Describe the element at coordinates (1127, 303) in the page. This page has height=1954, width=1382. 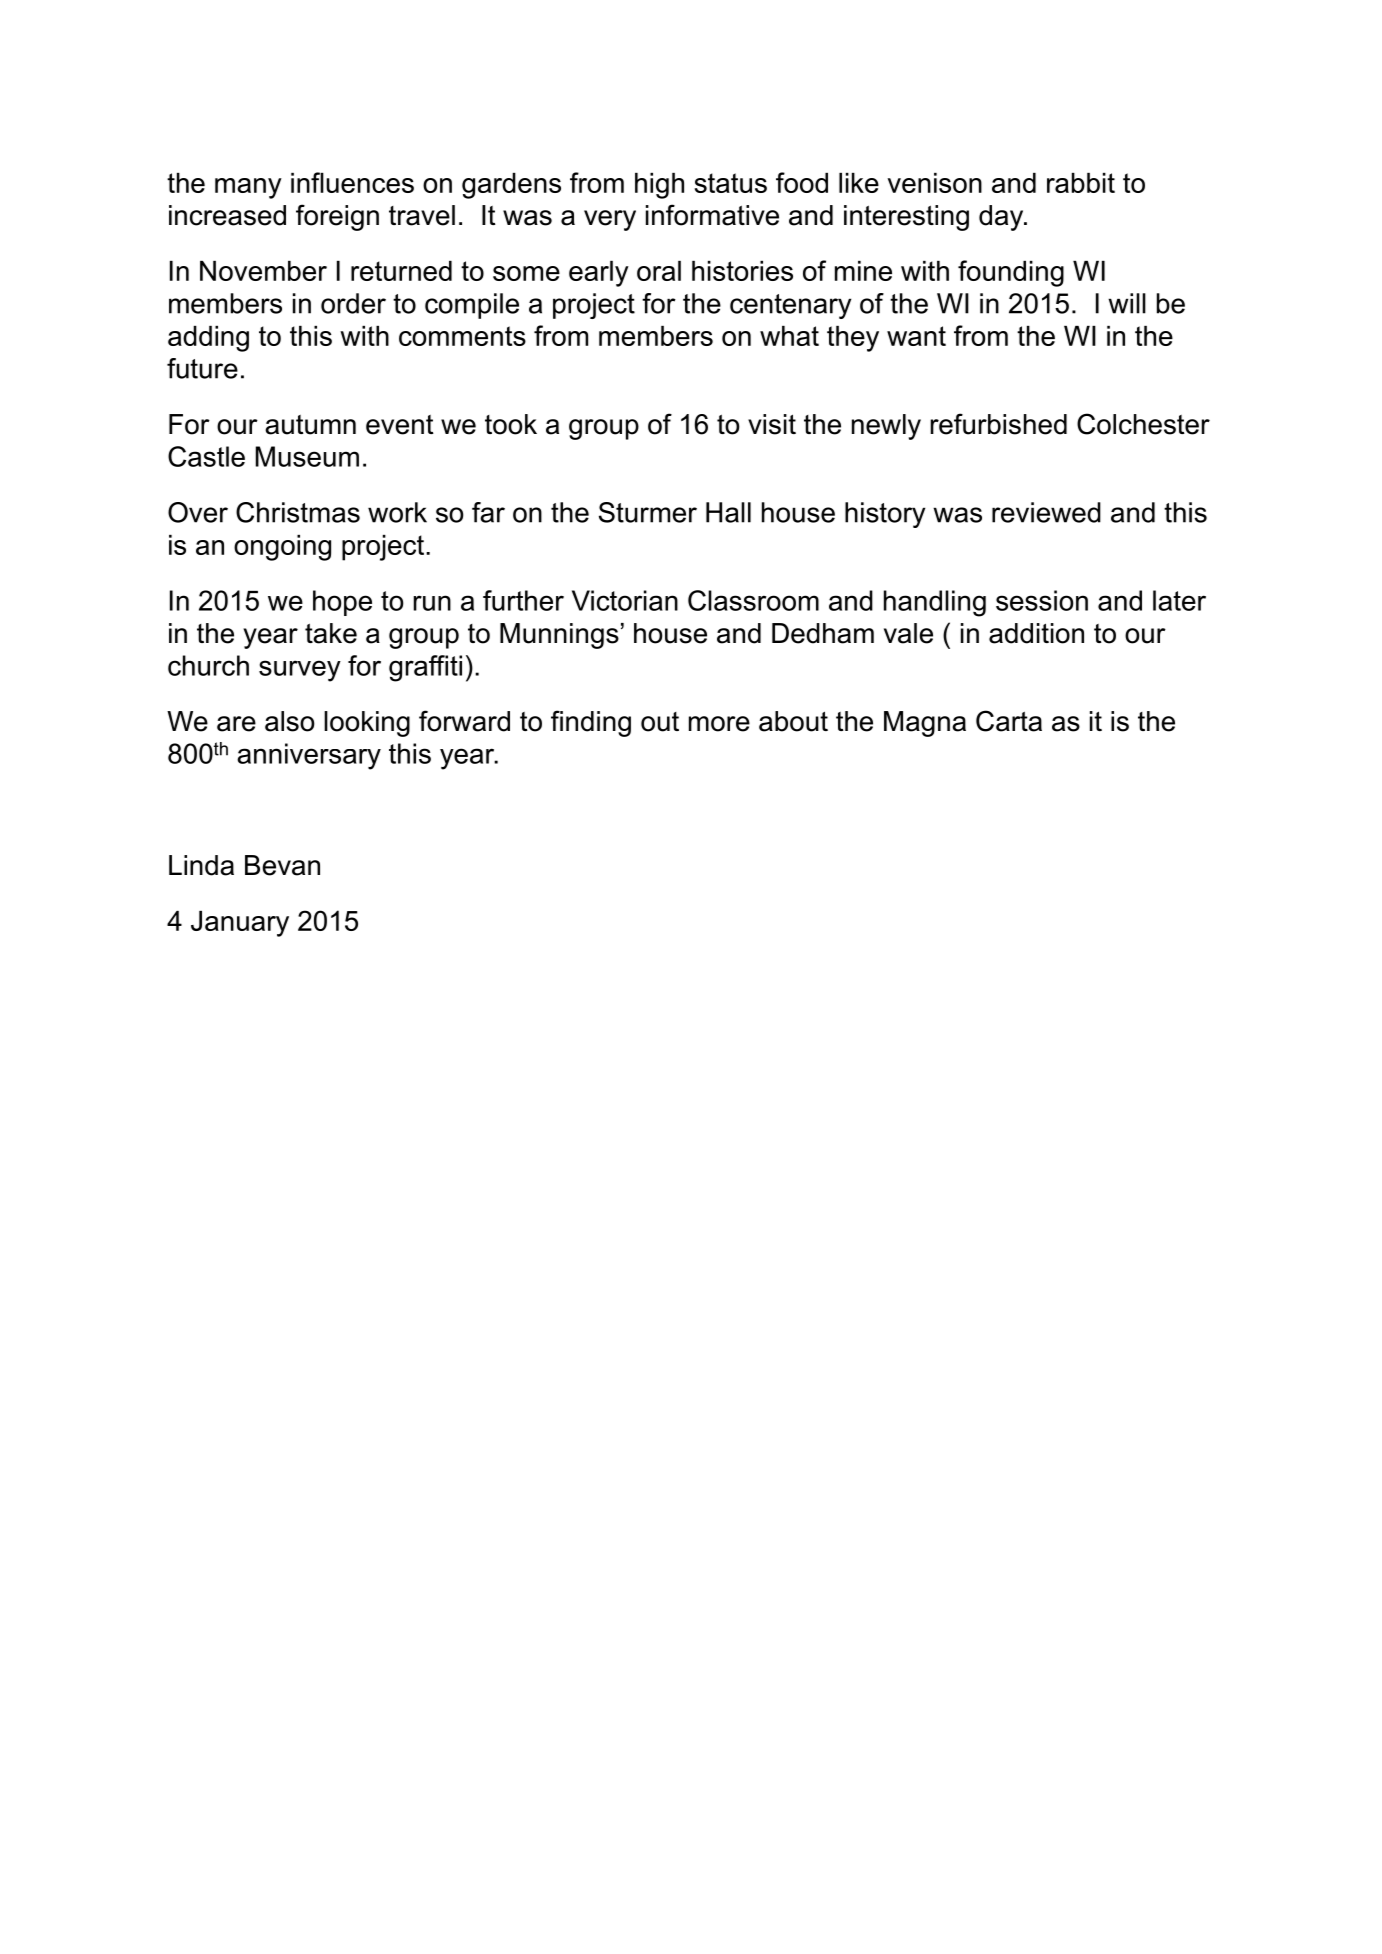
I see `will` at that location.
